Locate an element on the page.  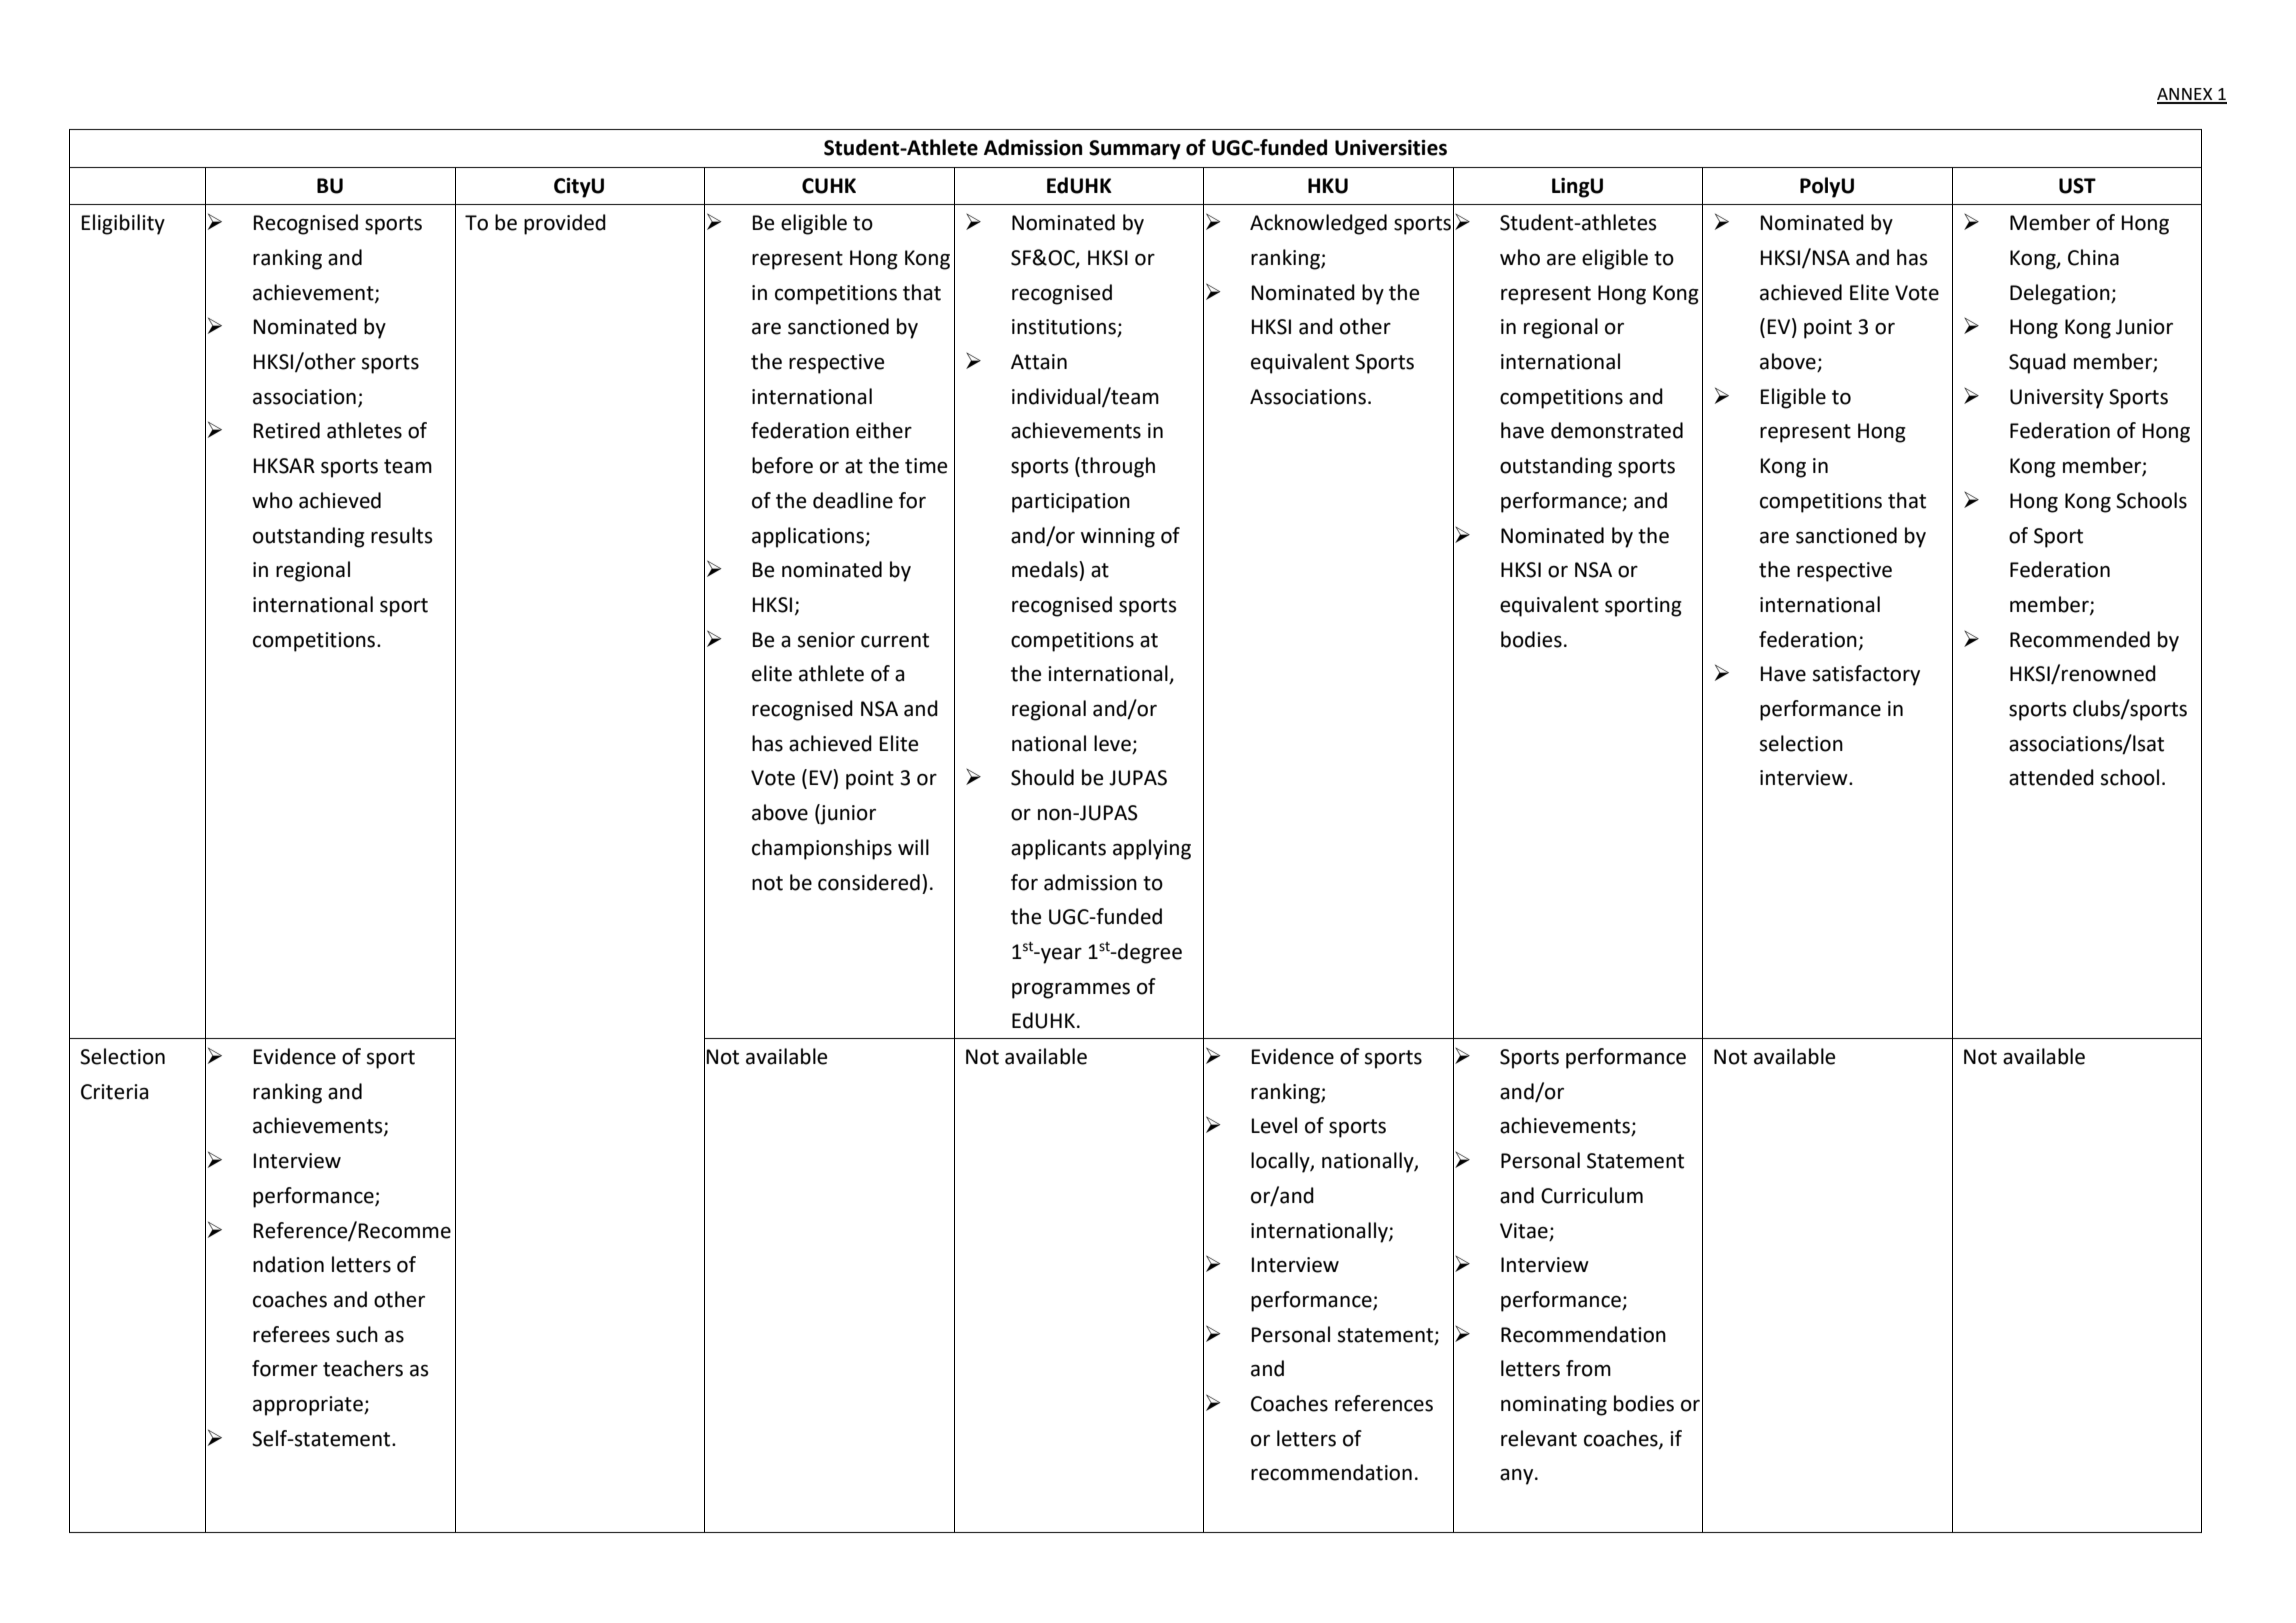
appropriate is located at coordinates (309, 1406).
